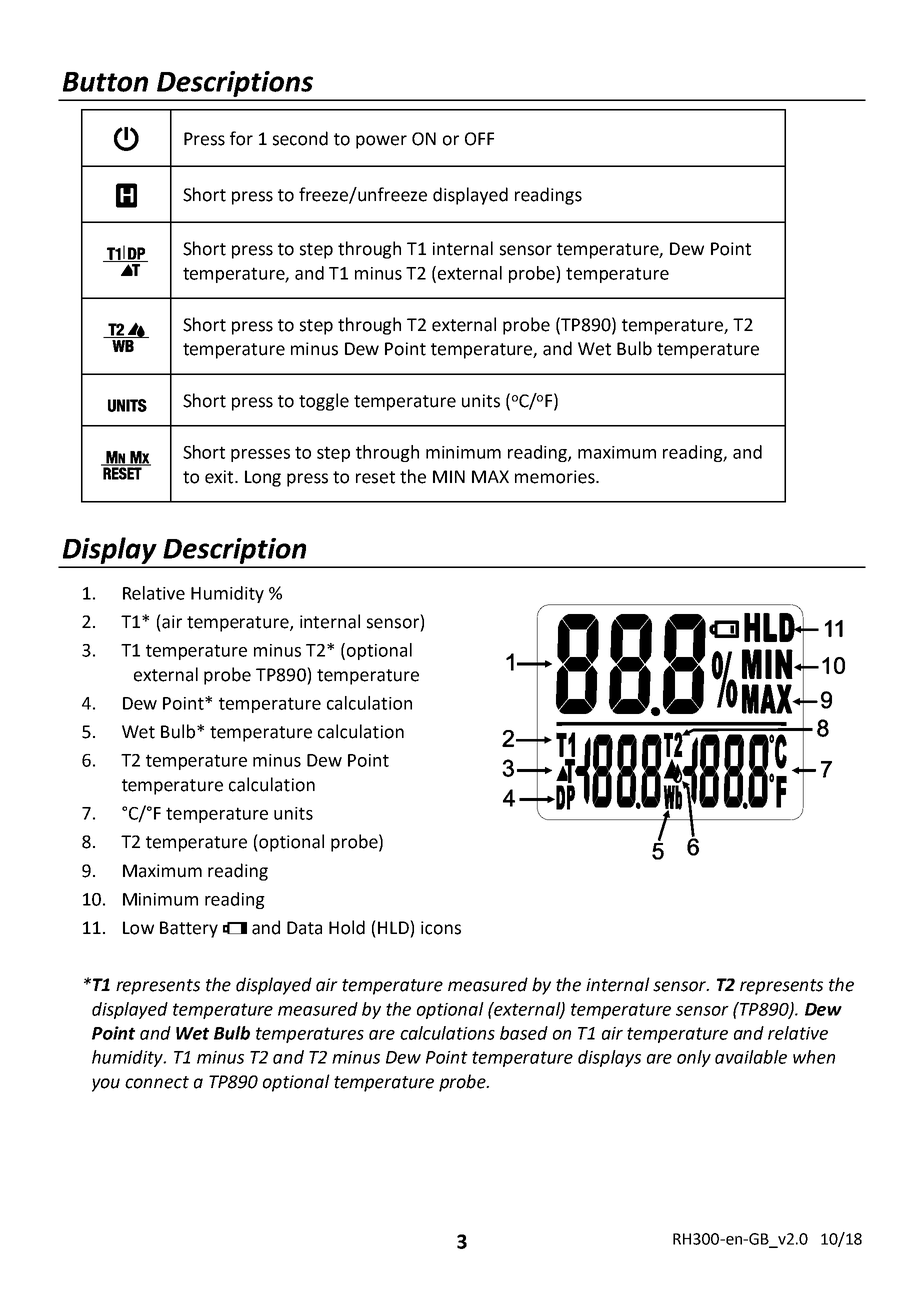 The image size is (924, 1311). I want to click on Battery, so click(189, 929).
